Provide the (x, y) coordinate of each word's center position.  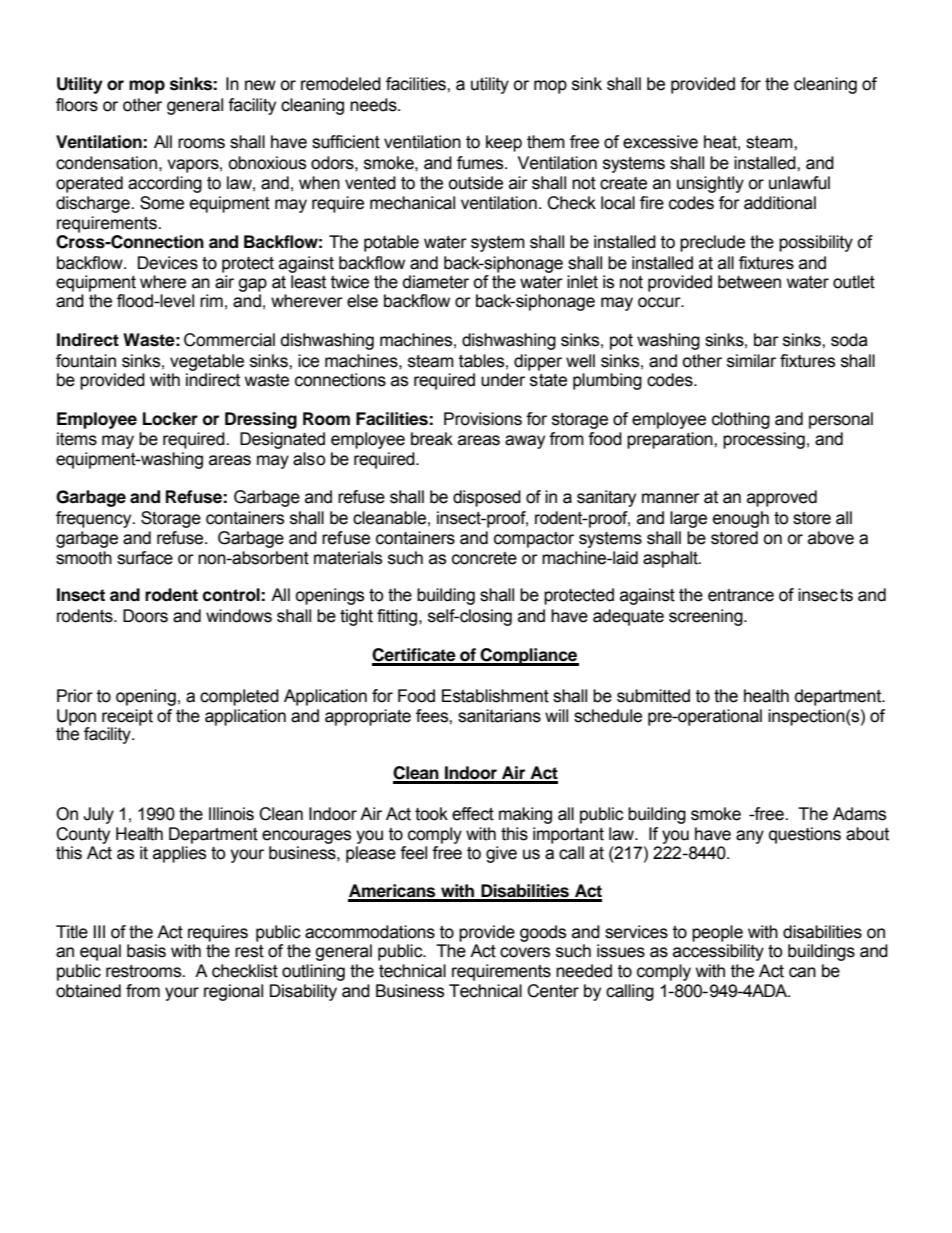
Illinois (231, 814)
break (432, 439)
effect (473, 814)
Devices (168, 263)
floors (77, 105)
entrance (741, 595)
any (750, 837)
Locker (170, 419)
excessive (660, 142)
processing (764, 440)
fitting (398, 617)
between (749, 282)
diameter (436, 282)
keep (504, 143)
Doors (145, 616)
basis (146, 951)
